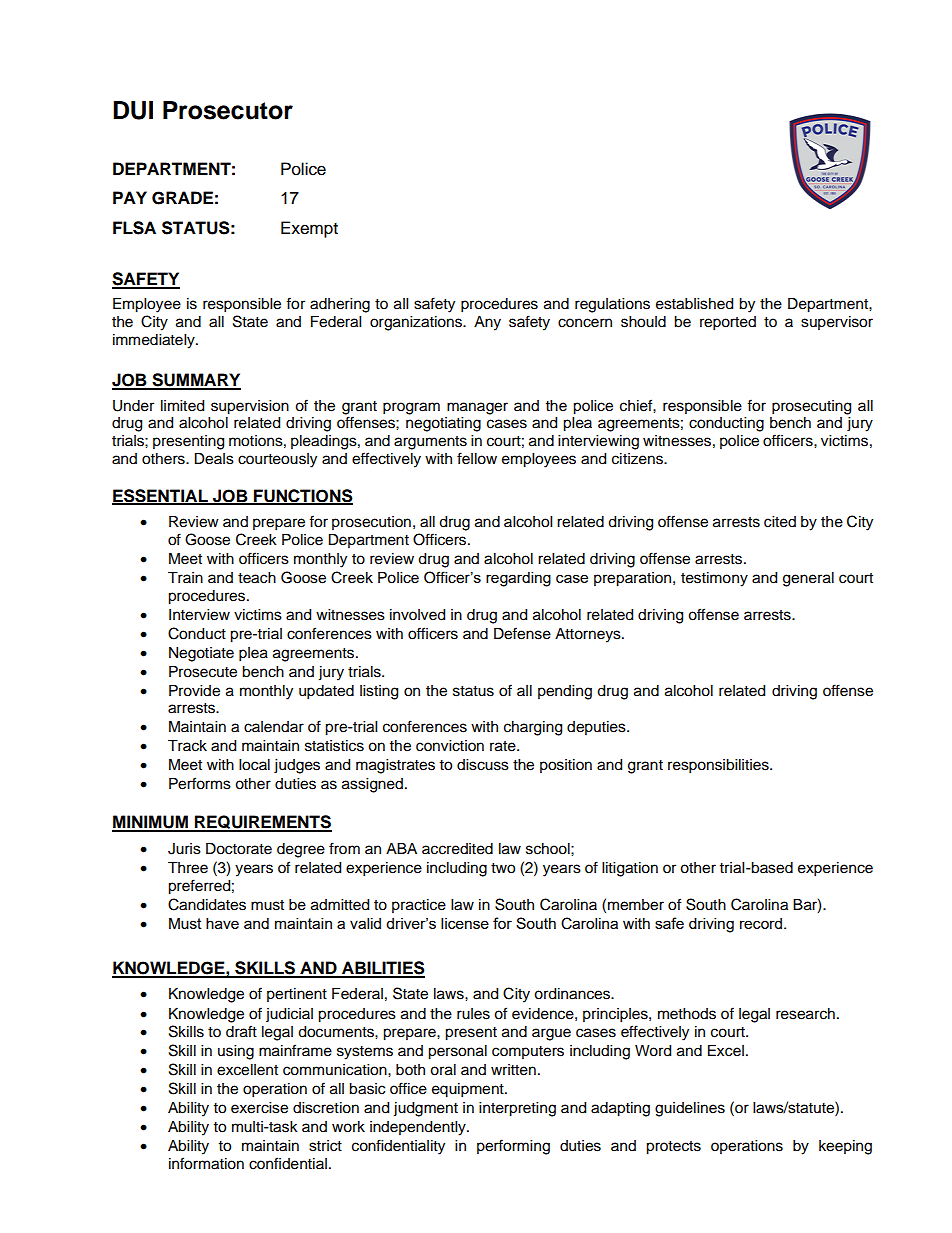 This screenshot has width=952, height=1233. What do you see at coordinates (811, 407) in the screenshot?
I see `prosecuting` at bounding box center [811, 407].
